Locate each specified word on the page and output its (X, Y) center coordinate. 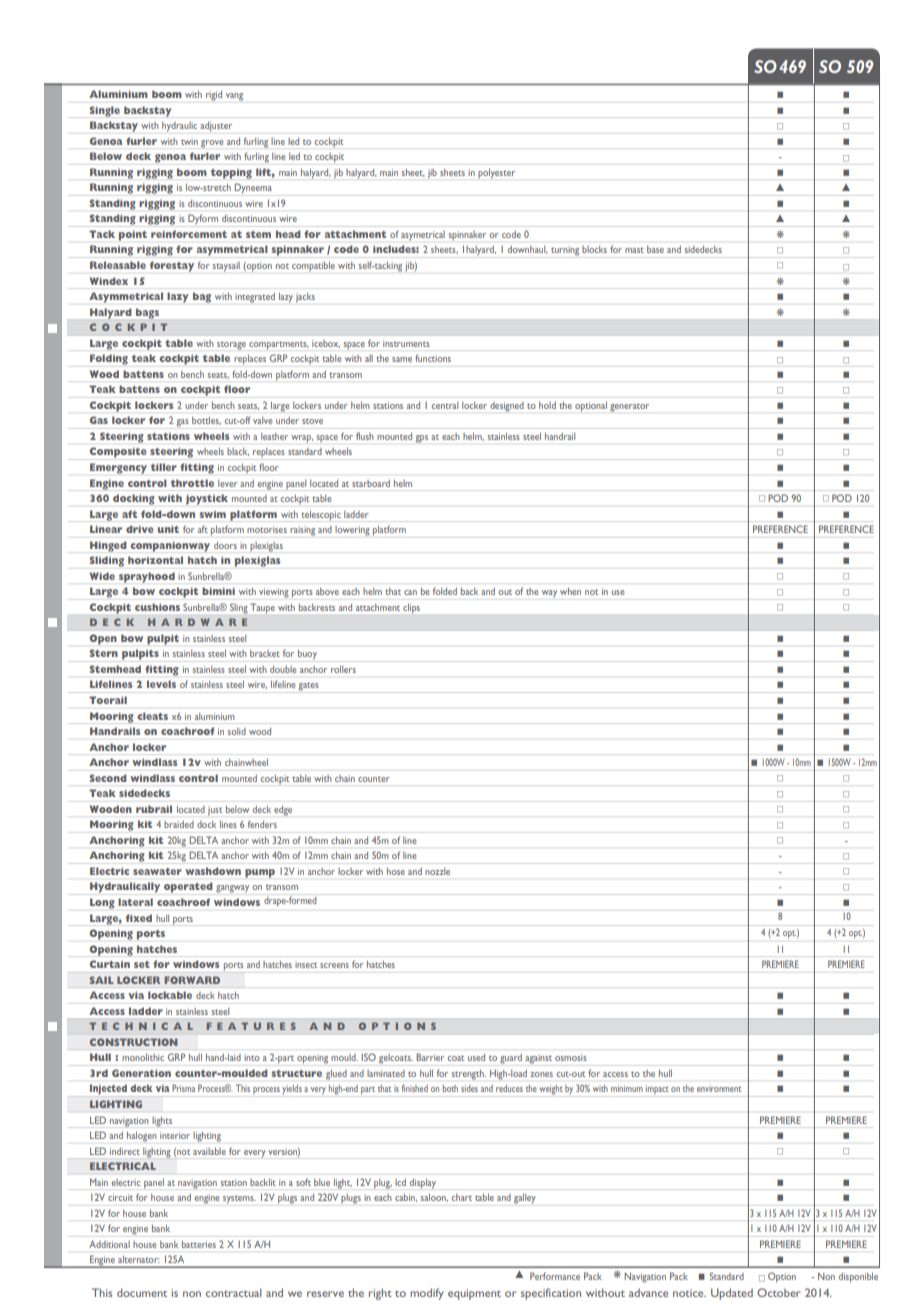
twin (189, 141)
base (655, 249)
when (570, 591)
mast (634, 250)
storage (231, 346)
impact (657, 1091)
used (476, 1057)
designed (507, 407)
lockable (170, 995)
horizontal (155, 560)
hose (396, 871)
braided (179, 824)
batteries (199, 1244)
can (410, 592)
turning (565, 252)
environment (719, 1088)
